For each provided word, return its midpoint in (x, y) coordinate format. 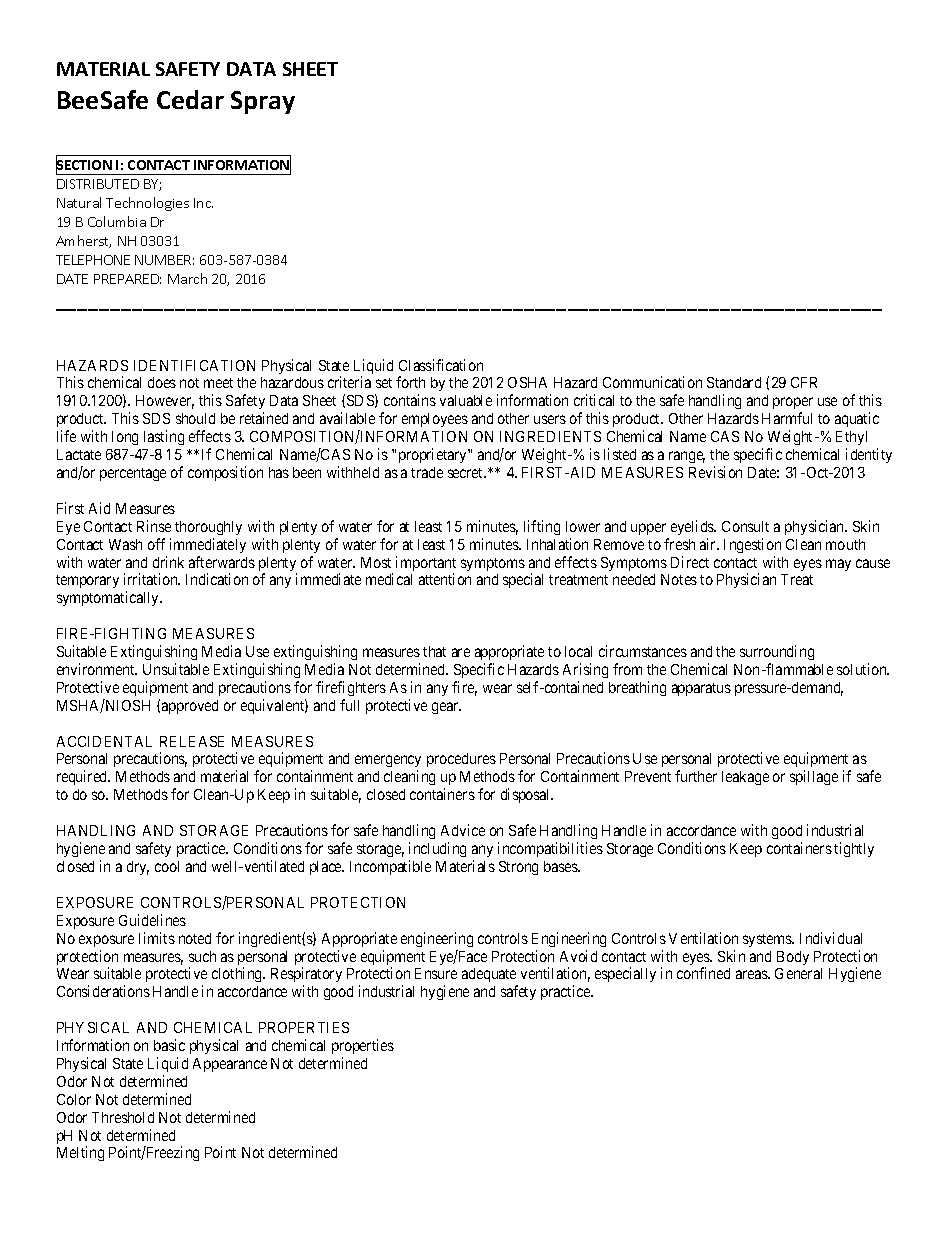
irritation (152, 579)
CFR (804, 382)
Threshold (123, 1117)
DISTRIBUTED (98, 184)
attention (445, 579)
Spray (263, 102)
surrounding (777, 654)
